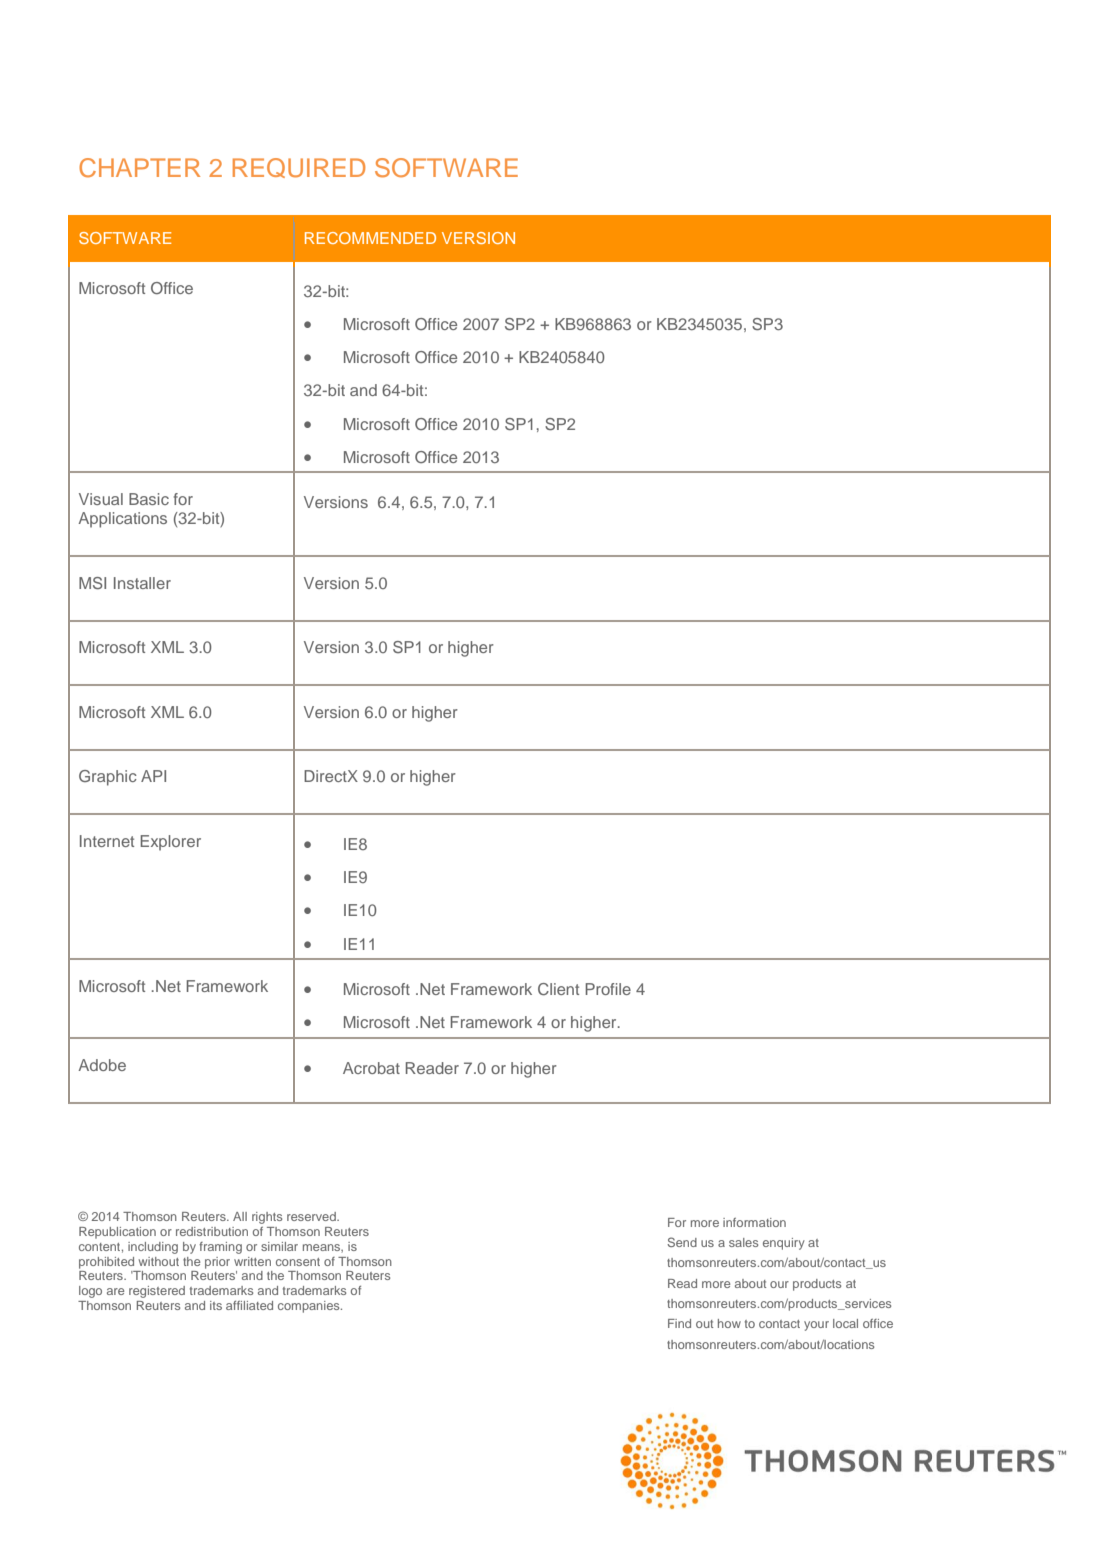 Image resolution: width=1097 pixels, height=1551 pixels. Describe the element at coordinates (157, 1292) in the document. I see `registered` at that location.
